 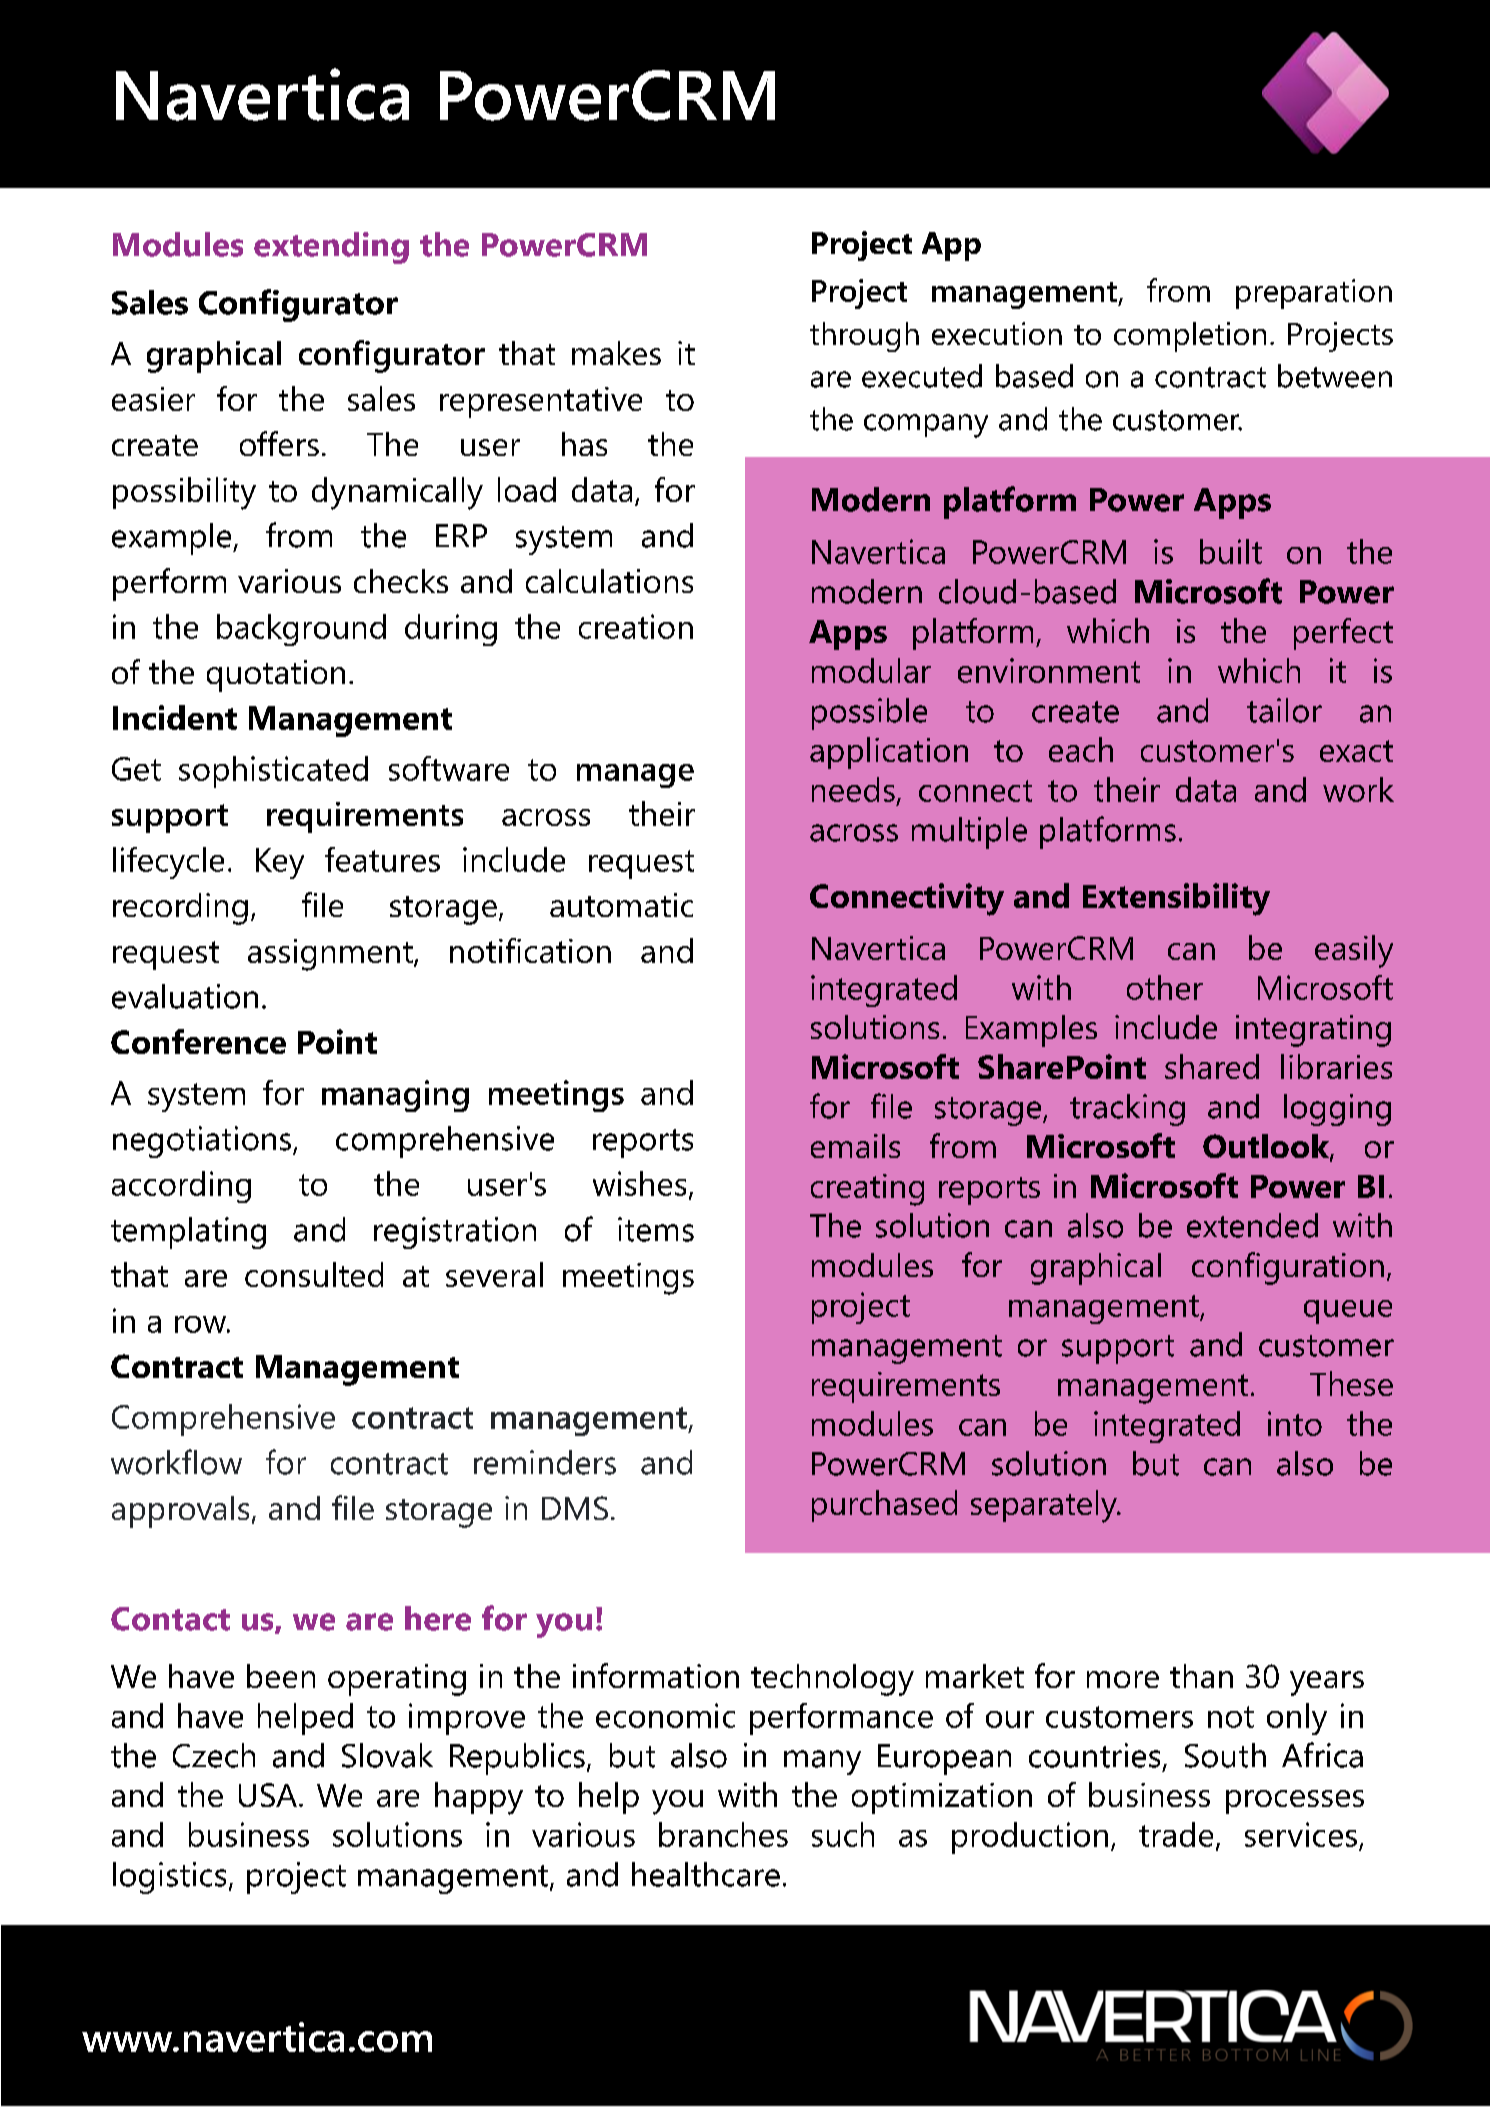 What do you see at coordinates (269, 1795) in the document?
I see `USA` at bounding box center [269, 1795].
